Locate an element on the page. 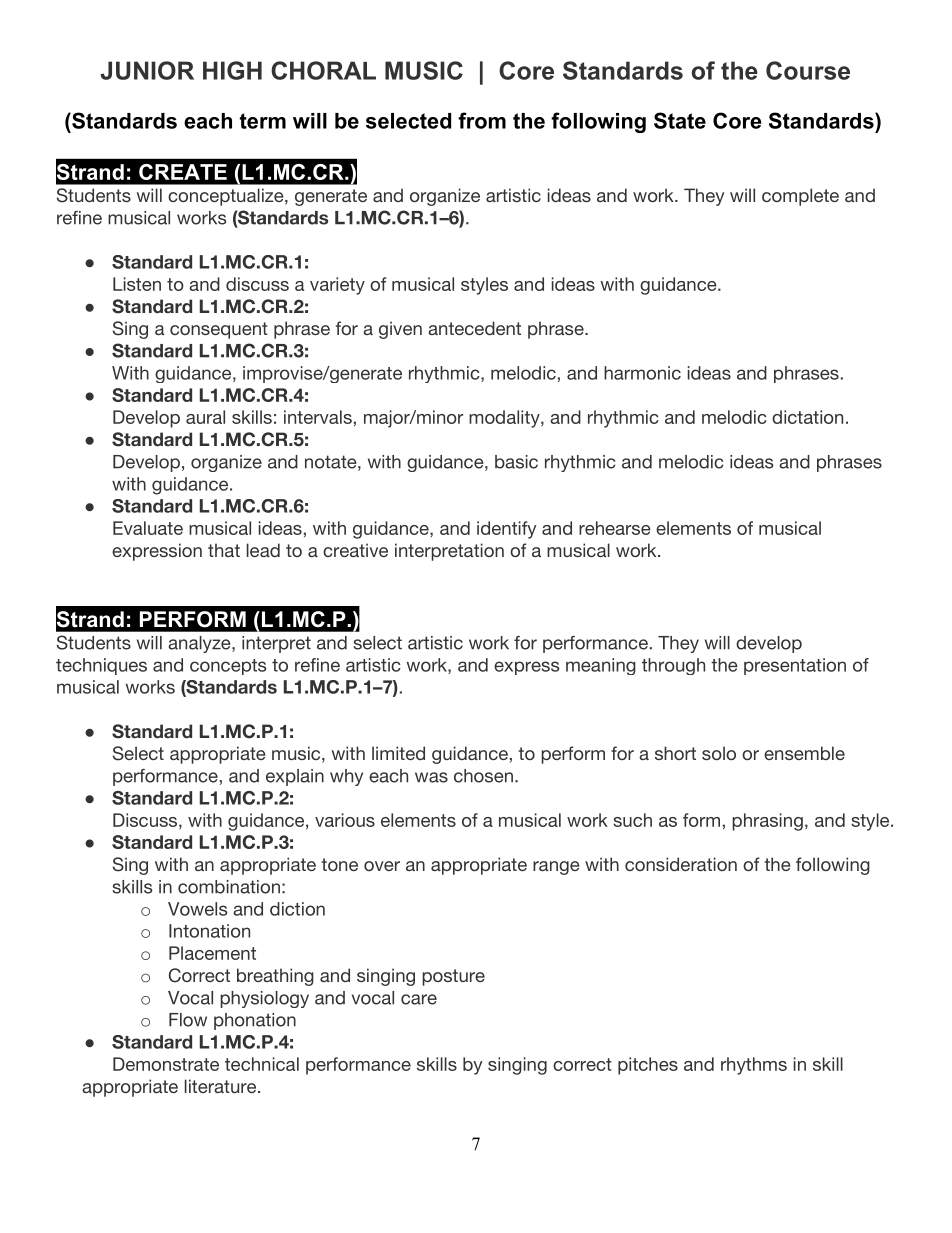 The image size is (952, 1233). State is located at coordinates (680, 120).
